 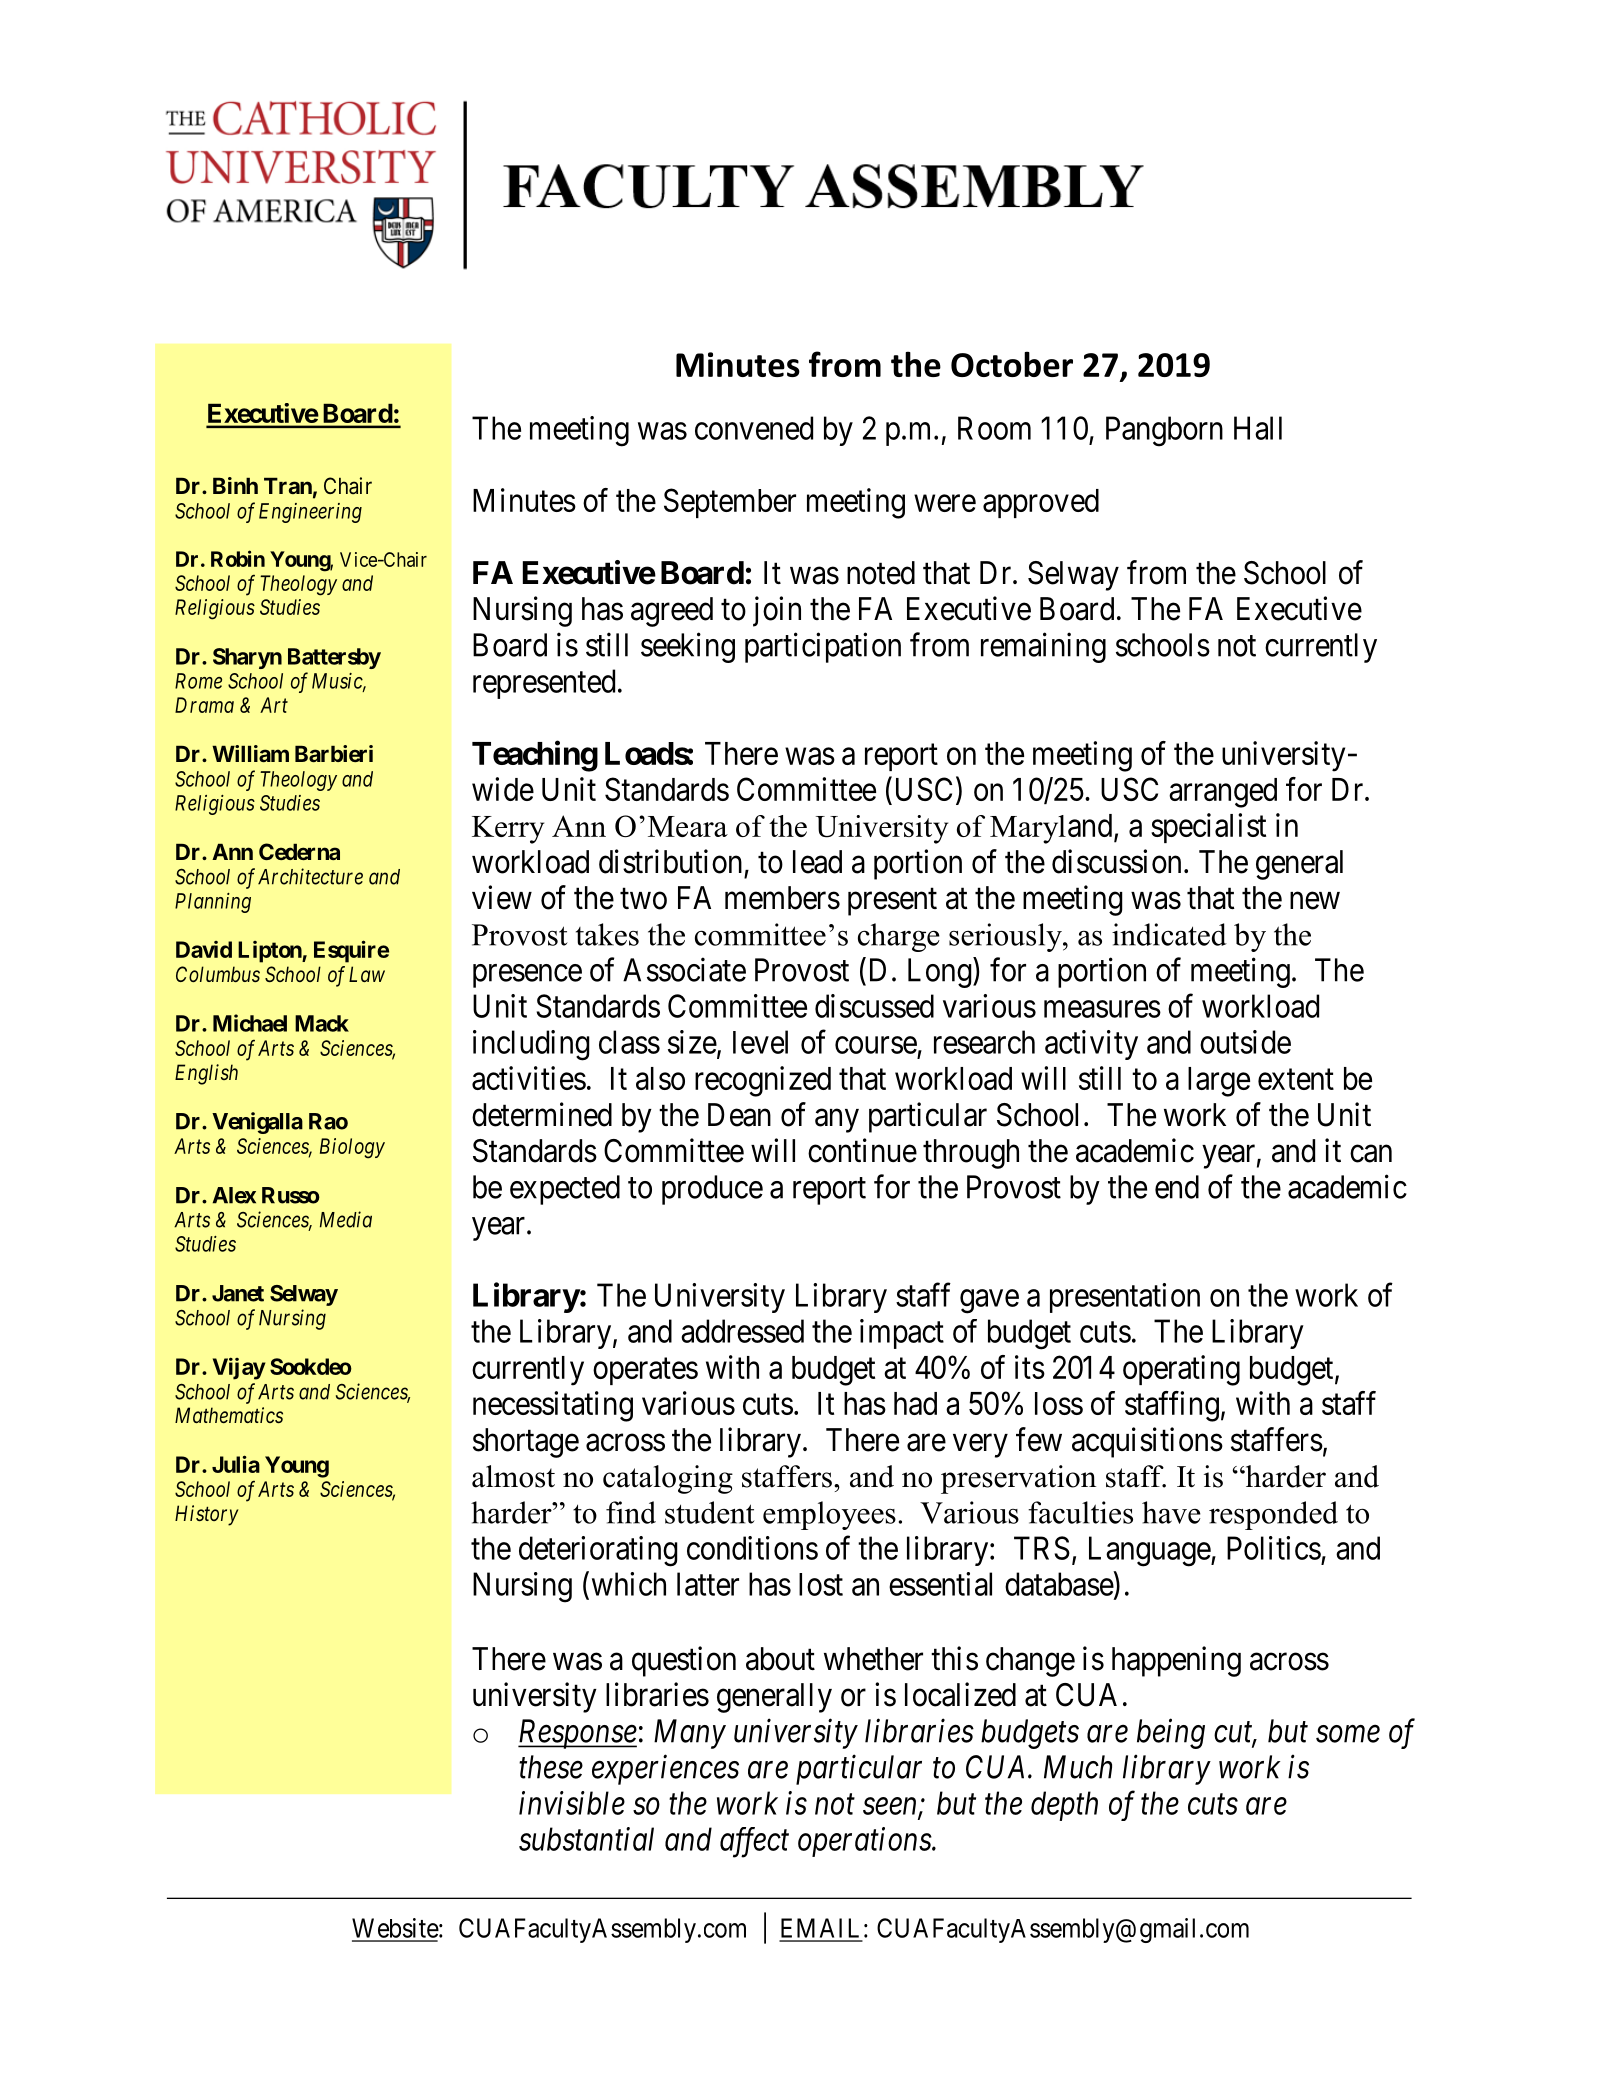 I want to click on employees, so click(x=829, y=1515).
